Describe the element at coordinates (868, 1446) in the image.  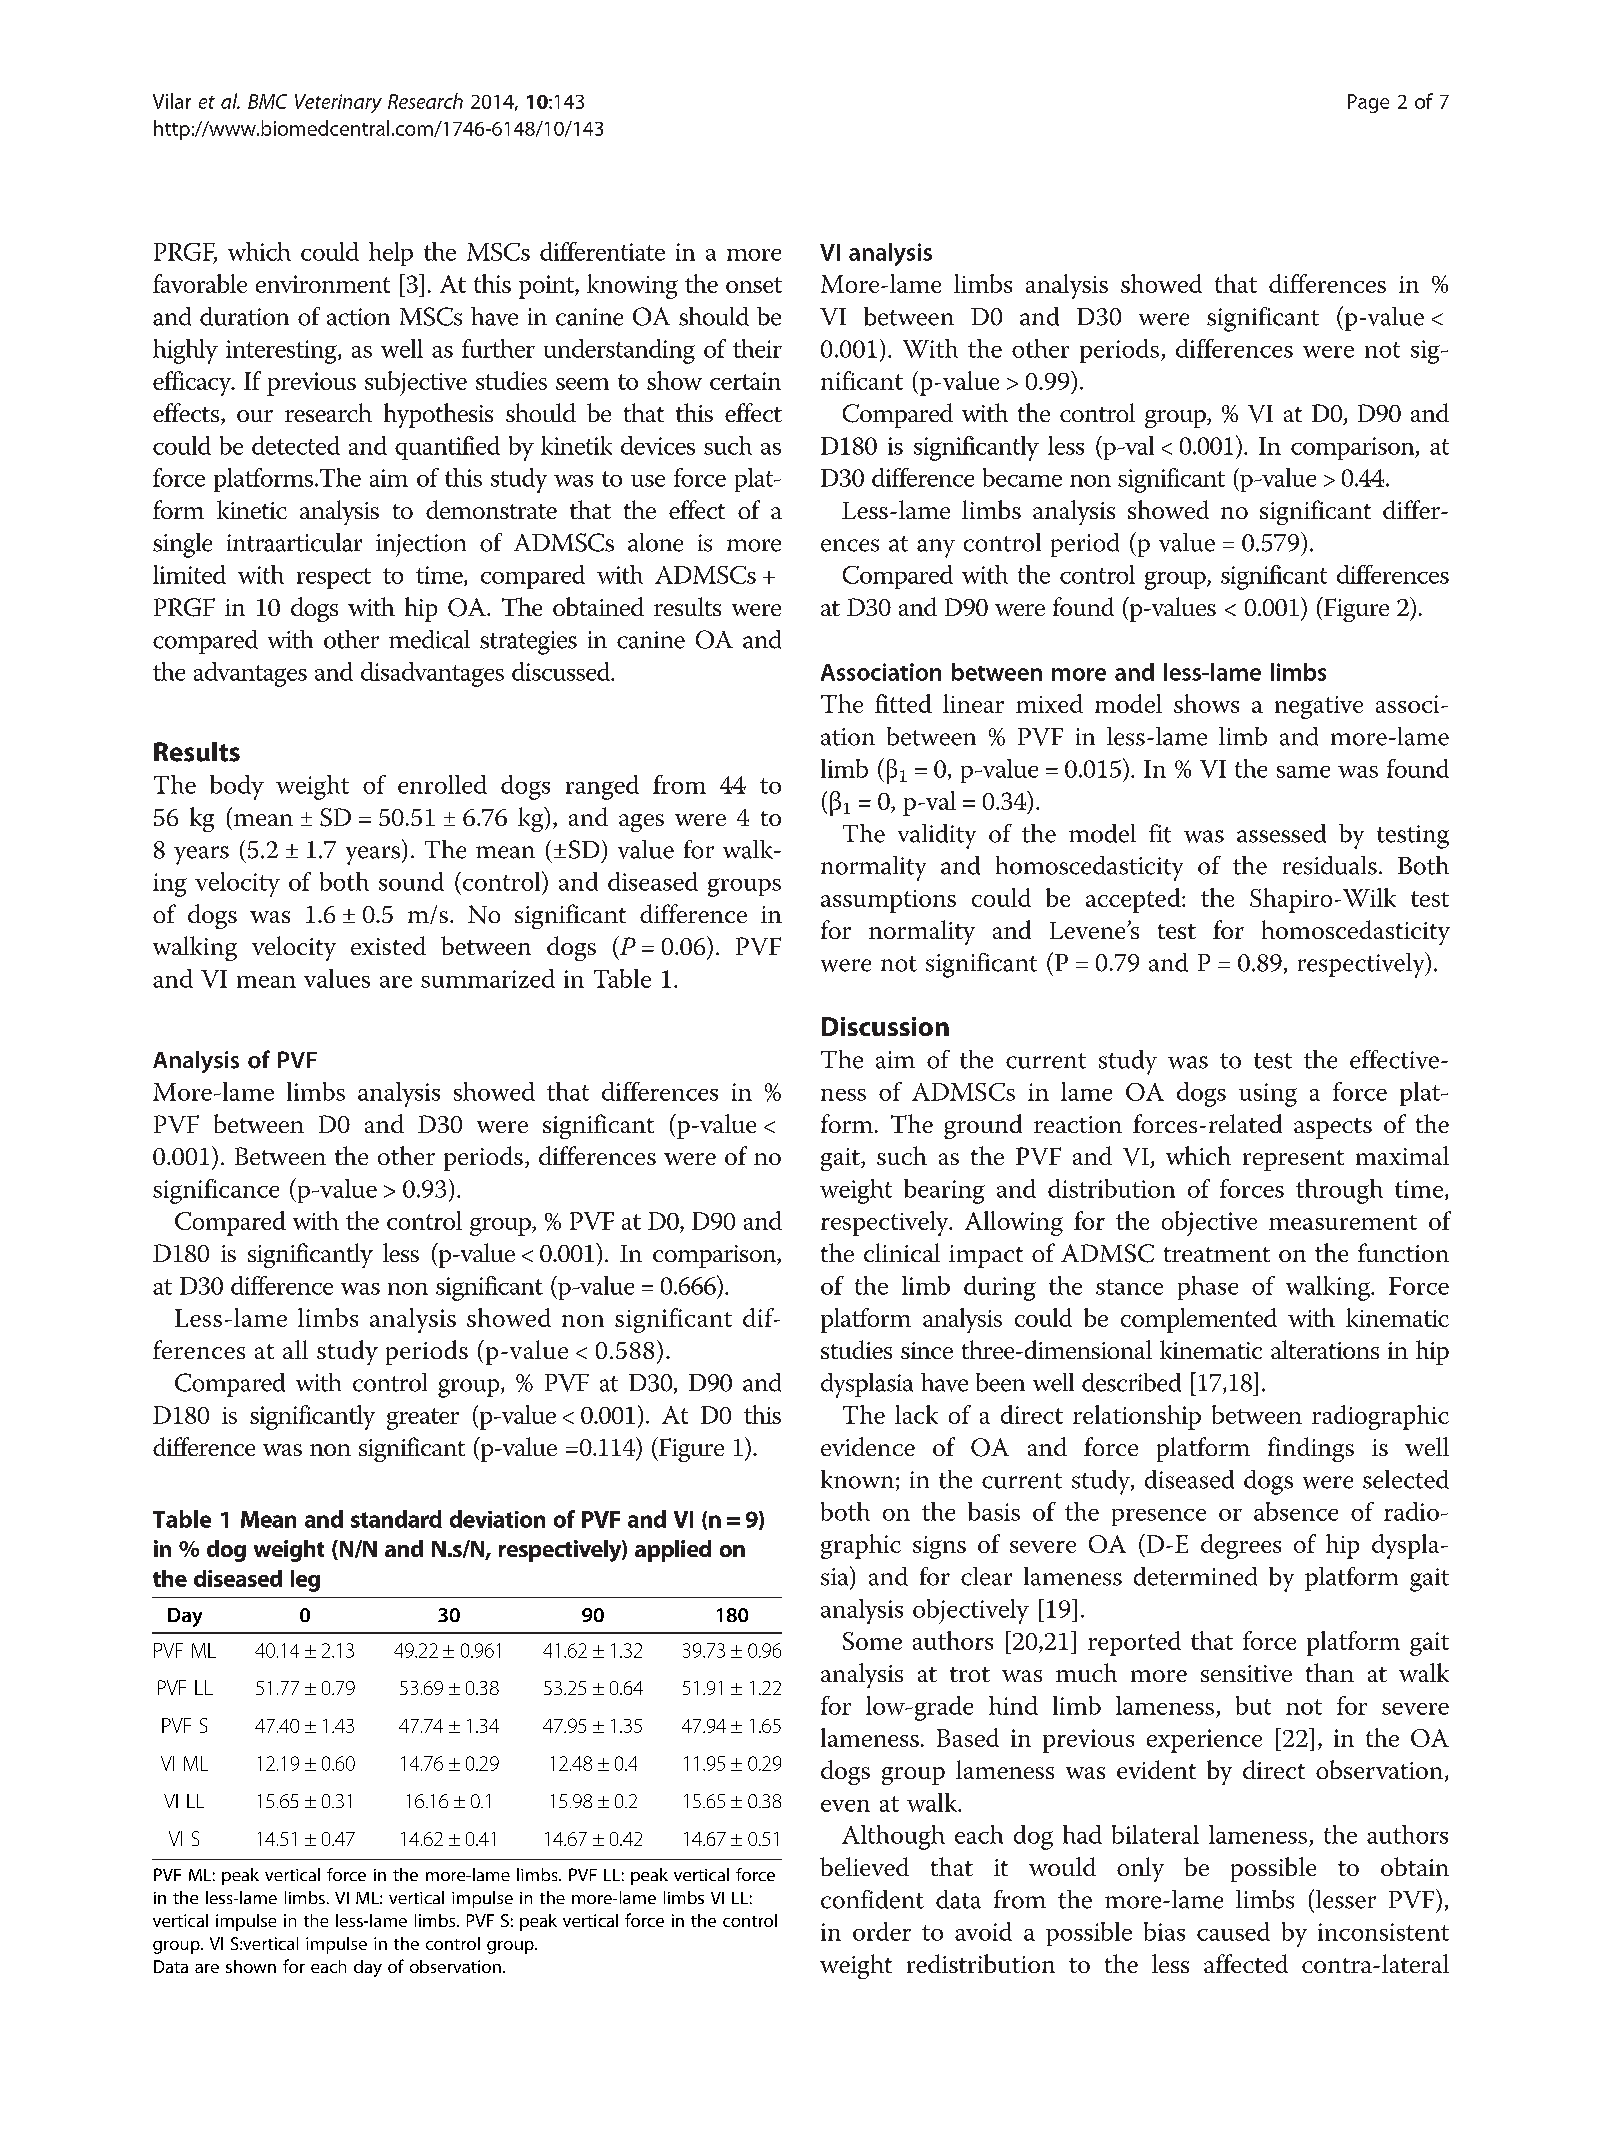
I see `evidence` at that location.
